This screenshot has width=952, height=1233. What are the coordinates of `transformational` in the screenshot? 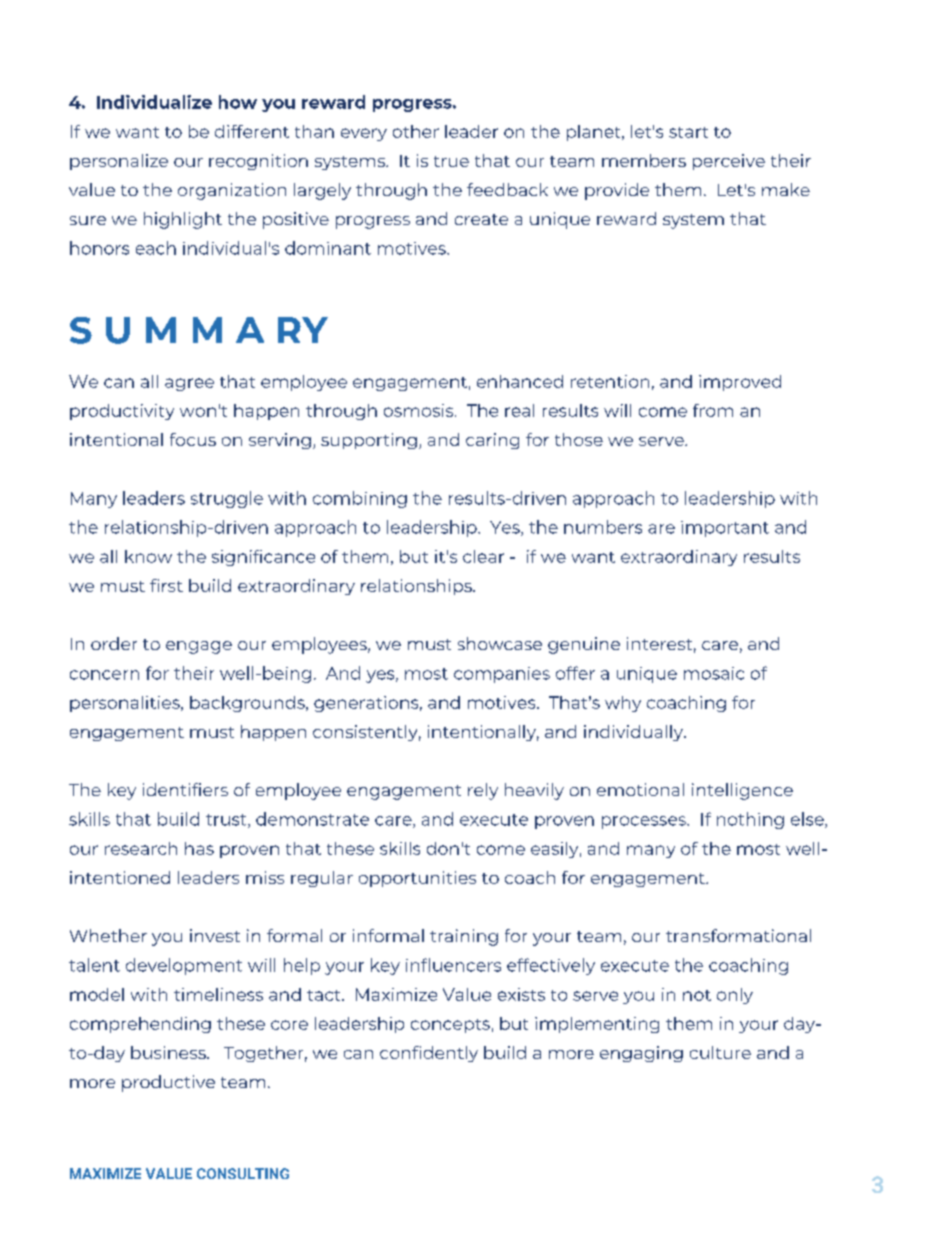 It's located at (738, 935).
